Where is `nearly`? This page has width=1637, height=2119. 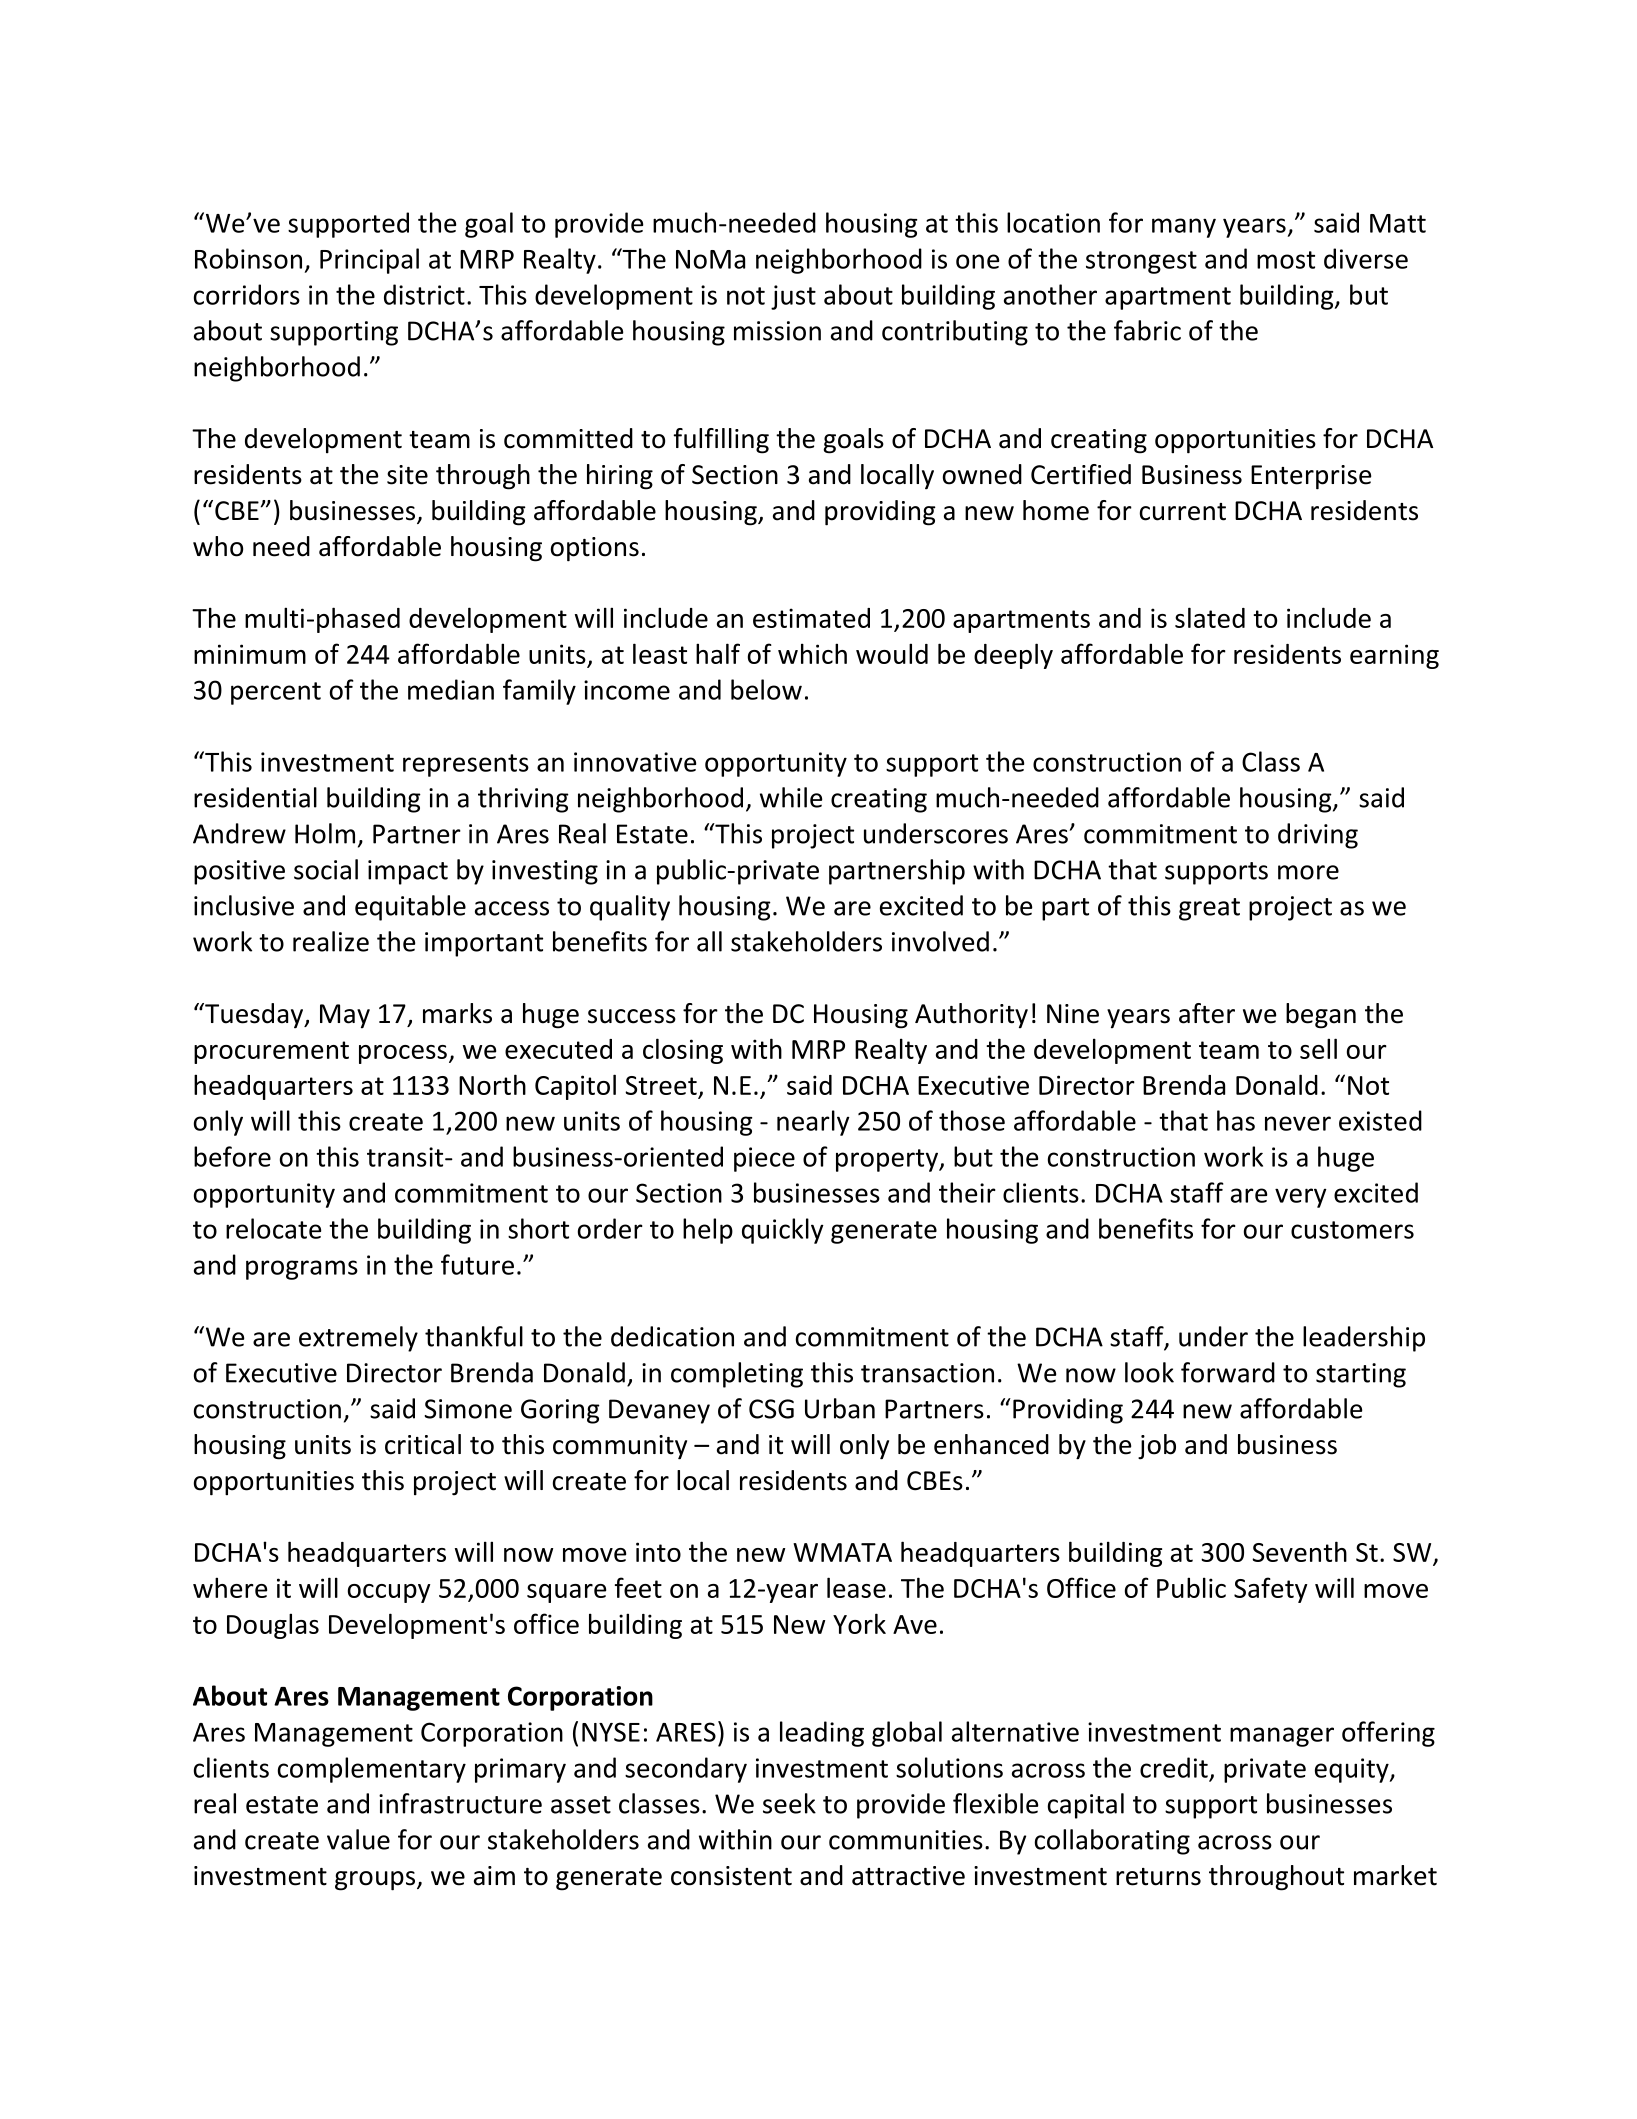
nearly is located at coordinates (813, 1123).
